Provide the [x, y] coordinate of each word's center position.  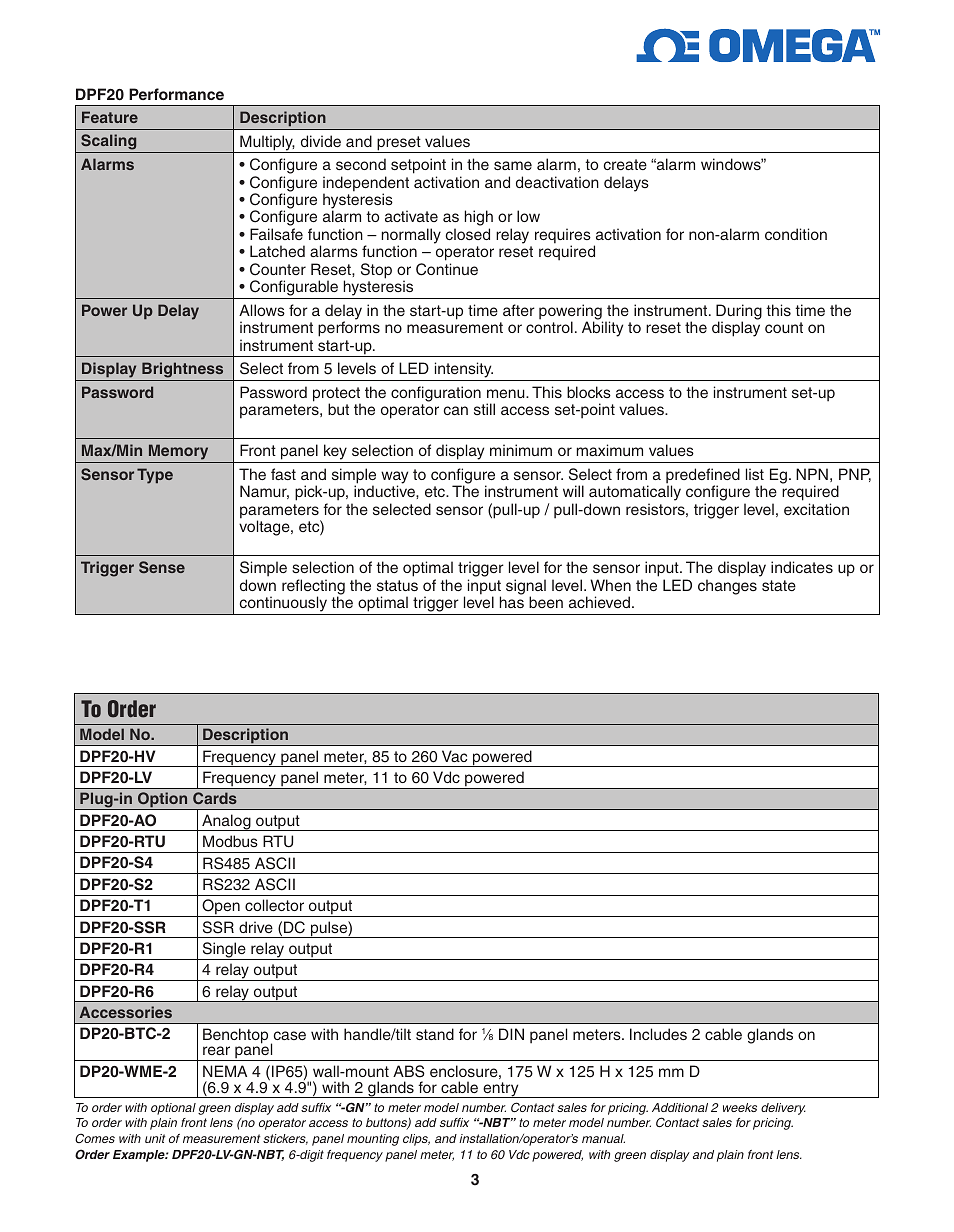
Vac [454, 756]
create [625, 164]
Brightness [183, 371]
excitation [816, 509]
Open [221, 908]
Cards [215, 798]
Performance [176, 94]
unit [155, 1138]
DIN [511, 1034]
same [513, 165]
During [739, 313]
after [519, 310]
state [779, 585]
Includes [658, 1034]
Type [155, 476]
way [394, 478]
